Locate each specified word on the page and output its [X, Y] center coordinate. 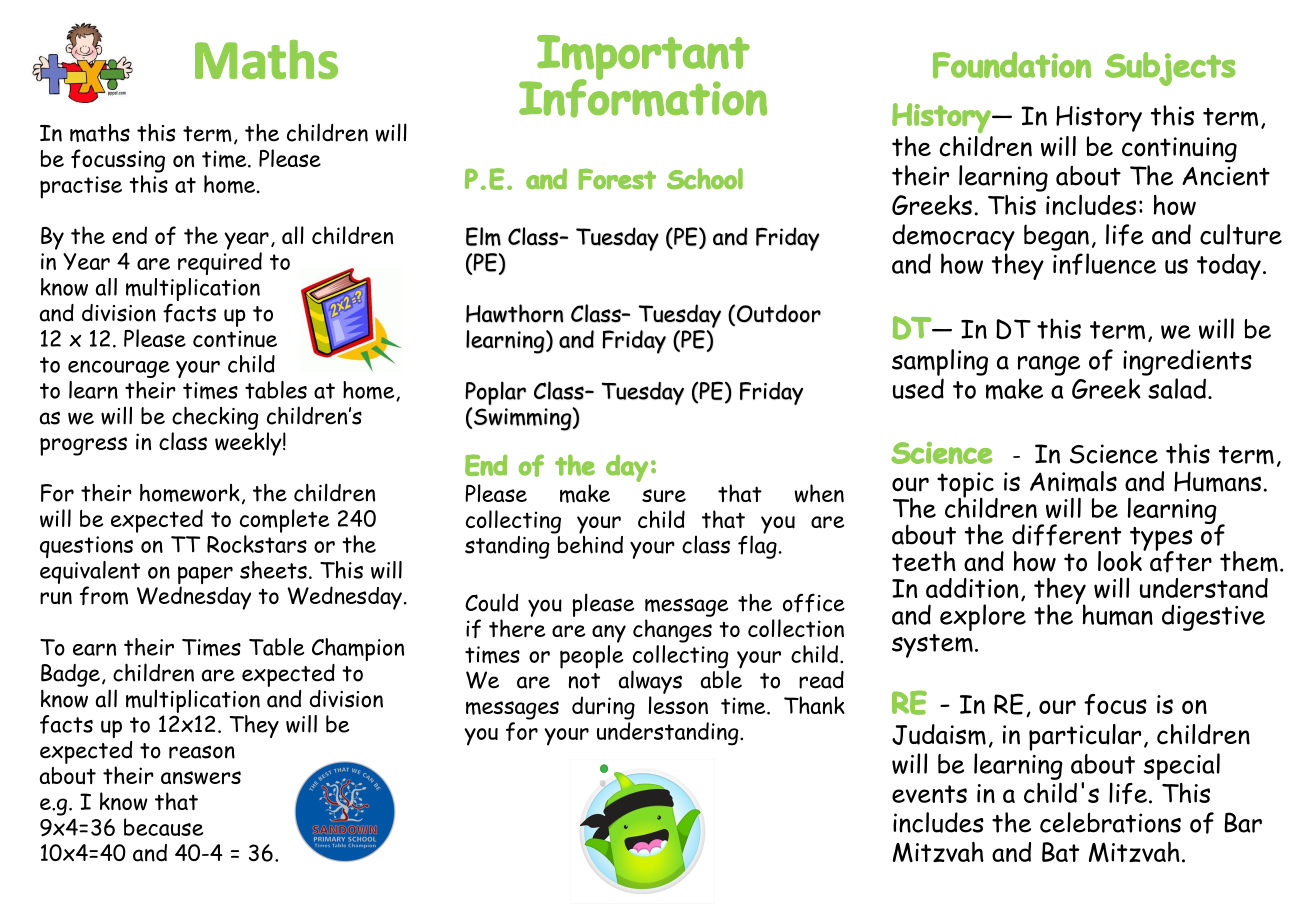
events [929, 794]
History [1099, 119]
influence [1104, 264]
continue [235, 339]
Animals [1073, 481]
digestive [1213, 617]
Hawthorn [514, 313]
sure [664, 495]
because [163, 827]
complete [284, 521]
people [591, 655]
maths [100, 133]
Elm [483, 236]
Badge [70, 675]
